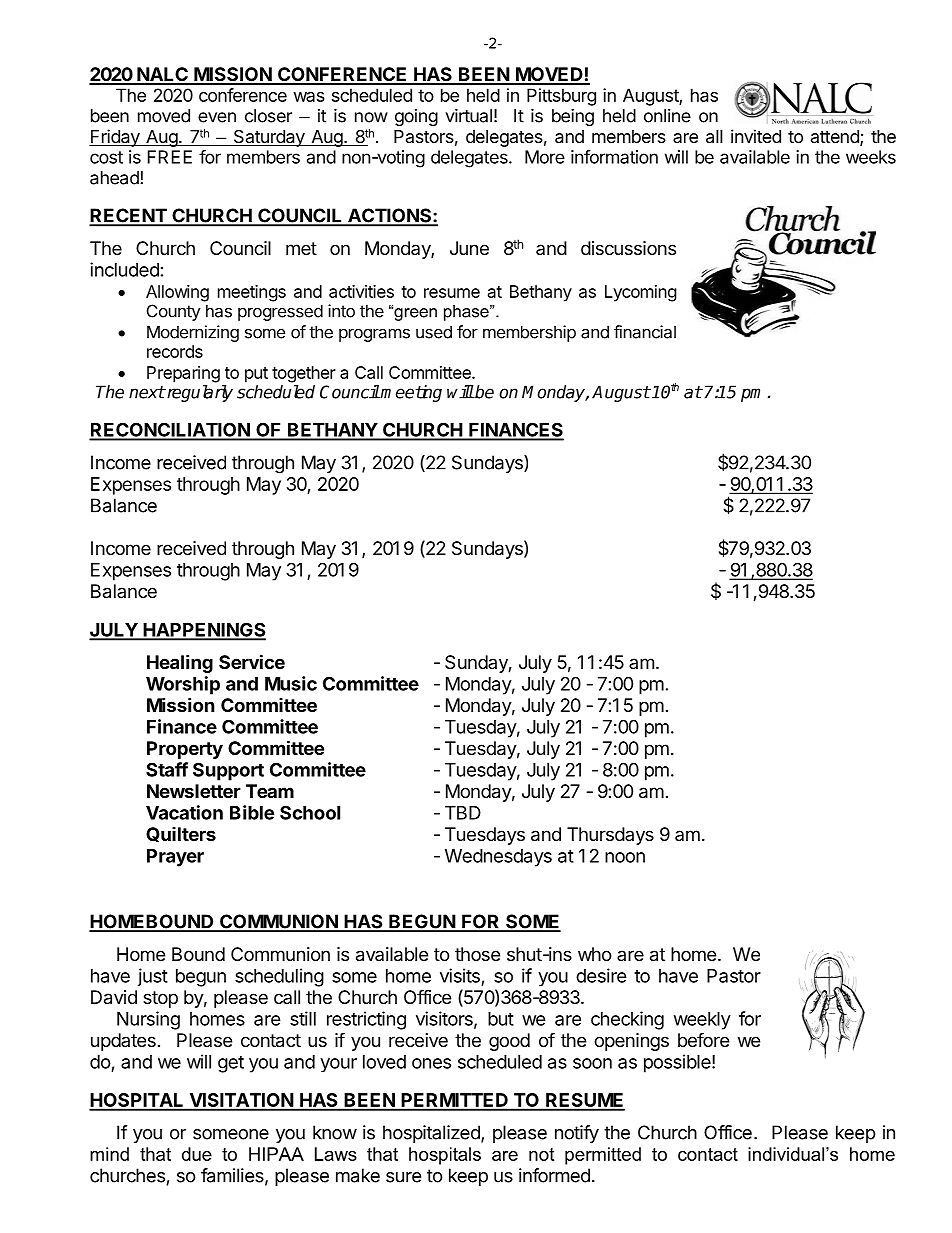 The width and height of the document is (952, 1233). Describe the element at coordinates (468, 116) in the document. I see `virtual` at that location.
